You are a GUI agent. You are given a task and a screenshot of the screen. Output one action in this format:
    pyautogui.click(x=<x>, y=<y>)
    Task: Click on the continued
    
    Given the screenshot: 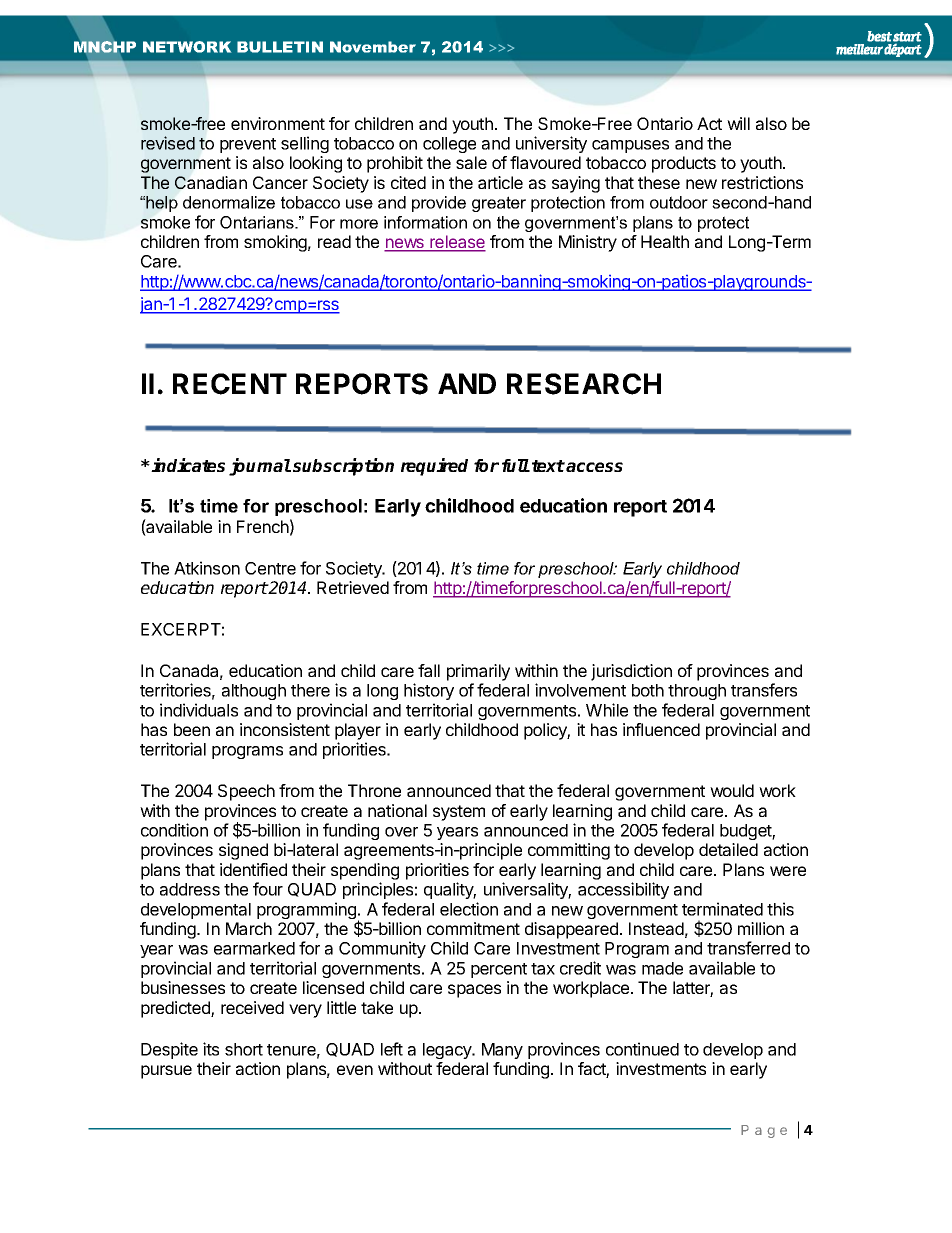 What is the action you would take?
    pyautogui.click(x=642, y=1049)
